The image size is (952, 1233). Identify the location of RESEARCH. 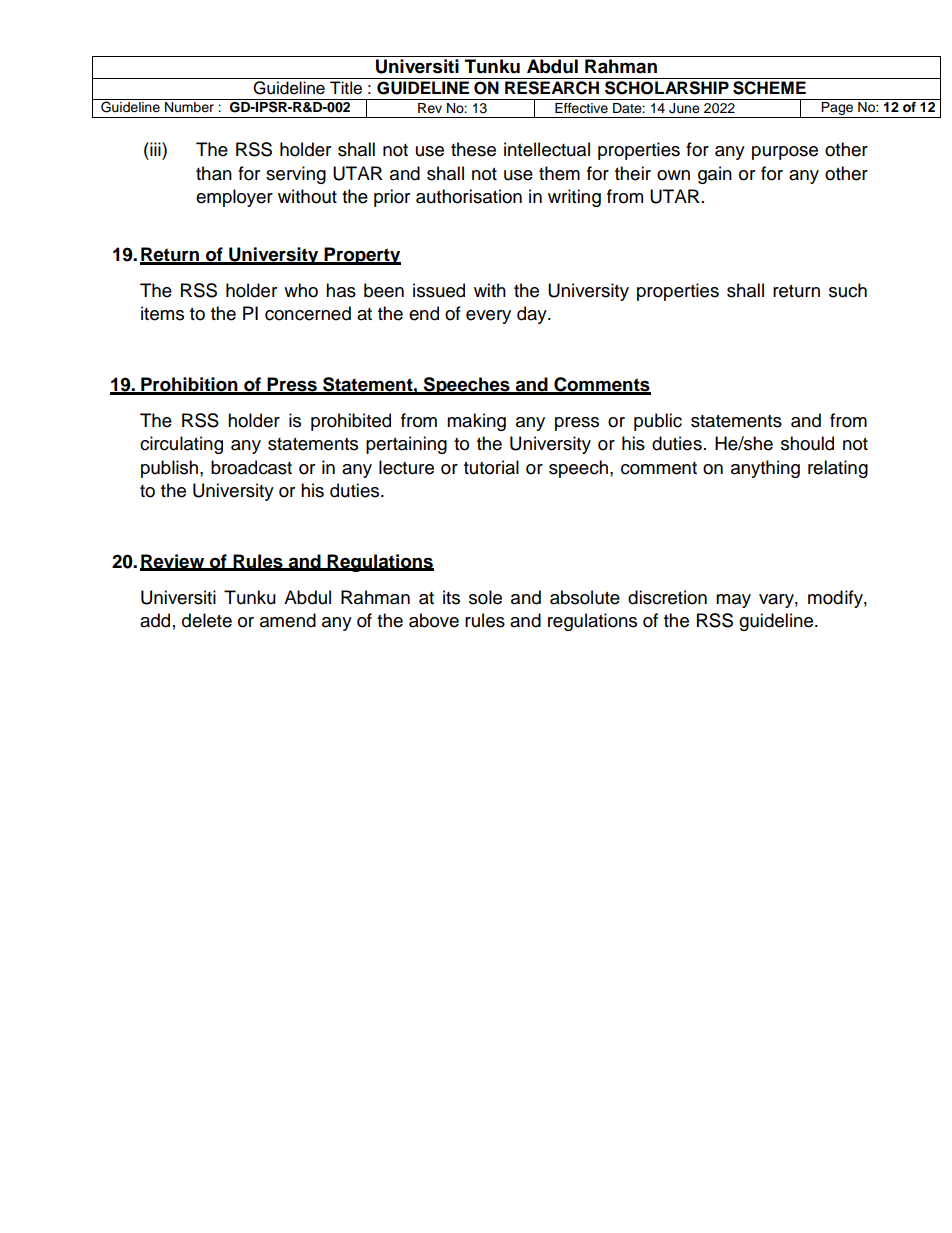
(552, 88).
